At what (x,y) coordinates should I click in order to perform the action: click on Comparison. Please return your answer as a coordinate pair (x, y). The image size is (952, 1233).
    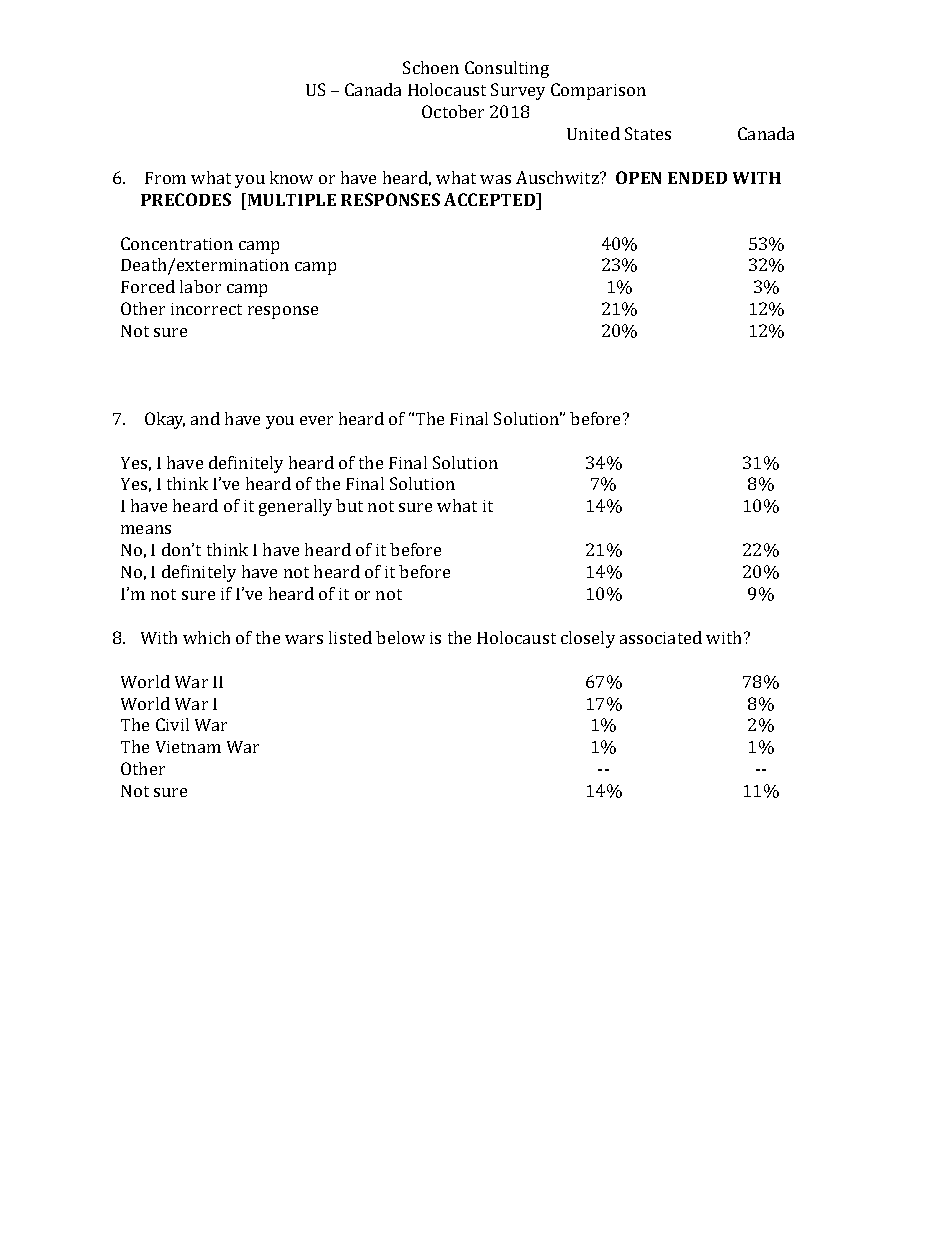
    Looking at the image, I should click on (598, 91).
